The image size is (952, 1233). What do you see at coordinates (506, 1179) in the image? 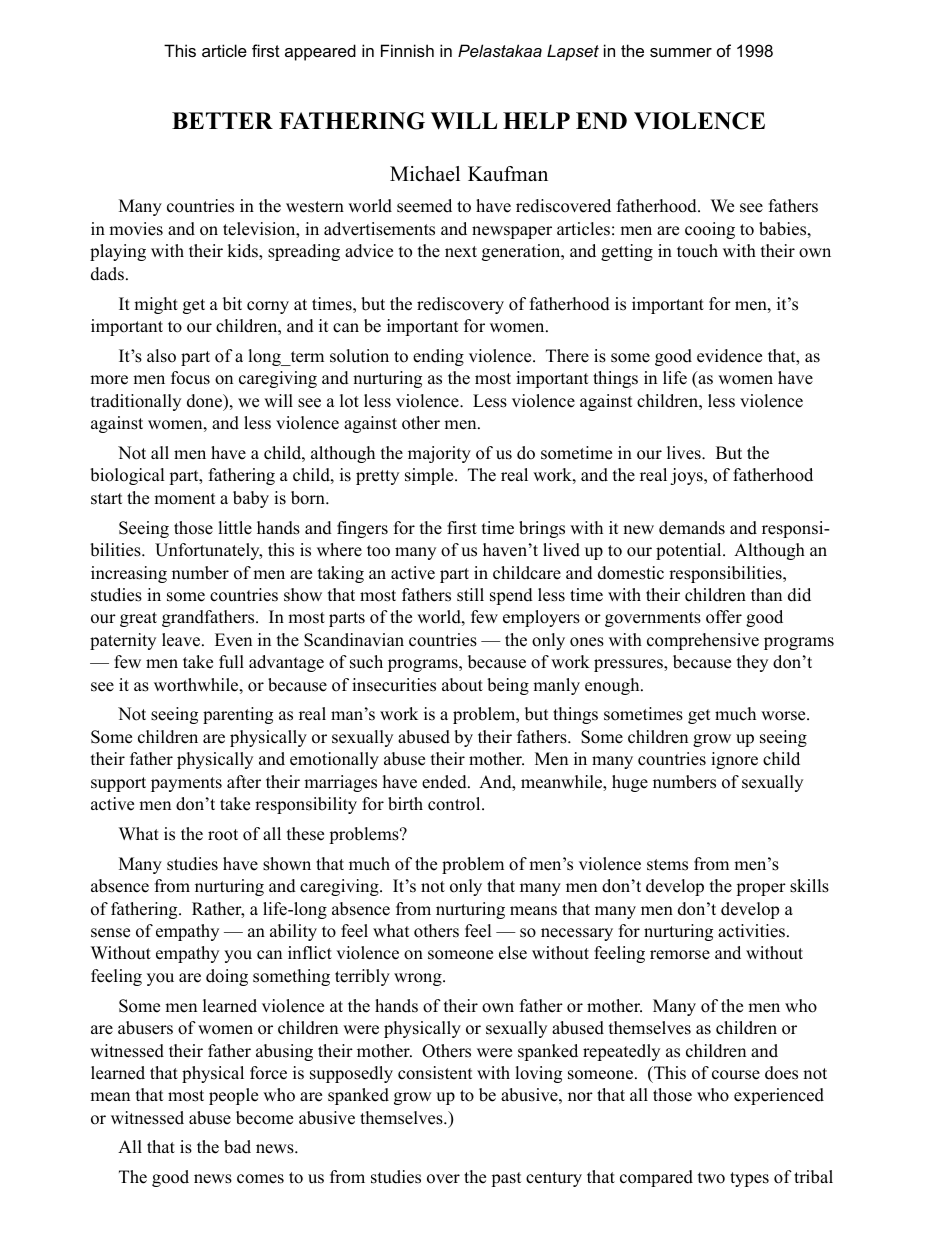
I see `past` at bounding box center [506, 1179].
